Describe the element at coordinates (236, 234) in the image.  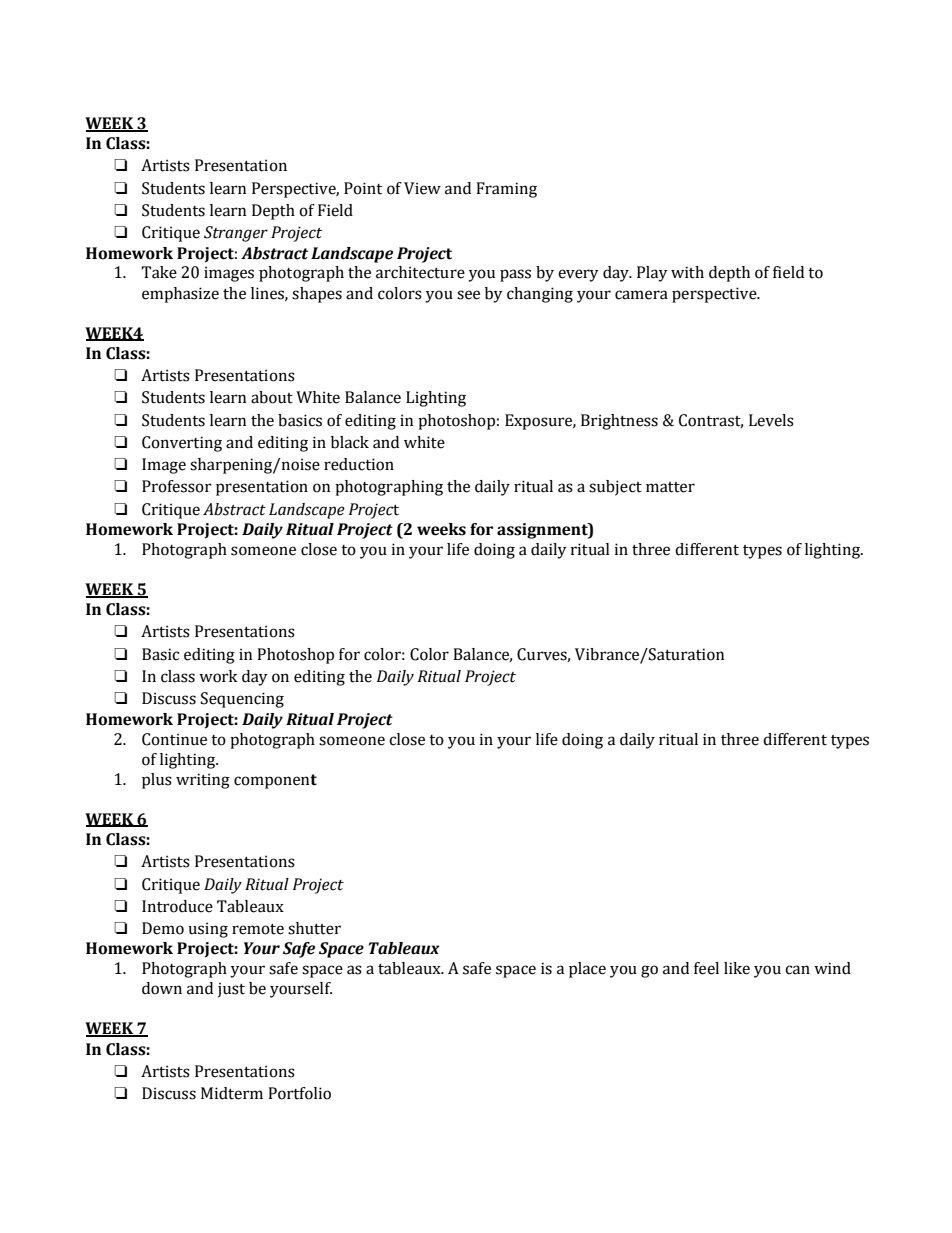
I see `Stranger` at that location.
